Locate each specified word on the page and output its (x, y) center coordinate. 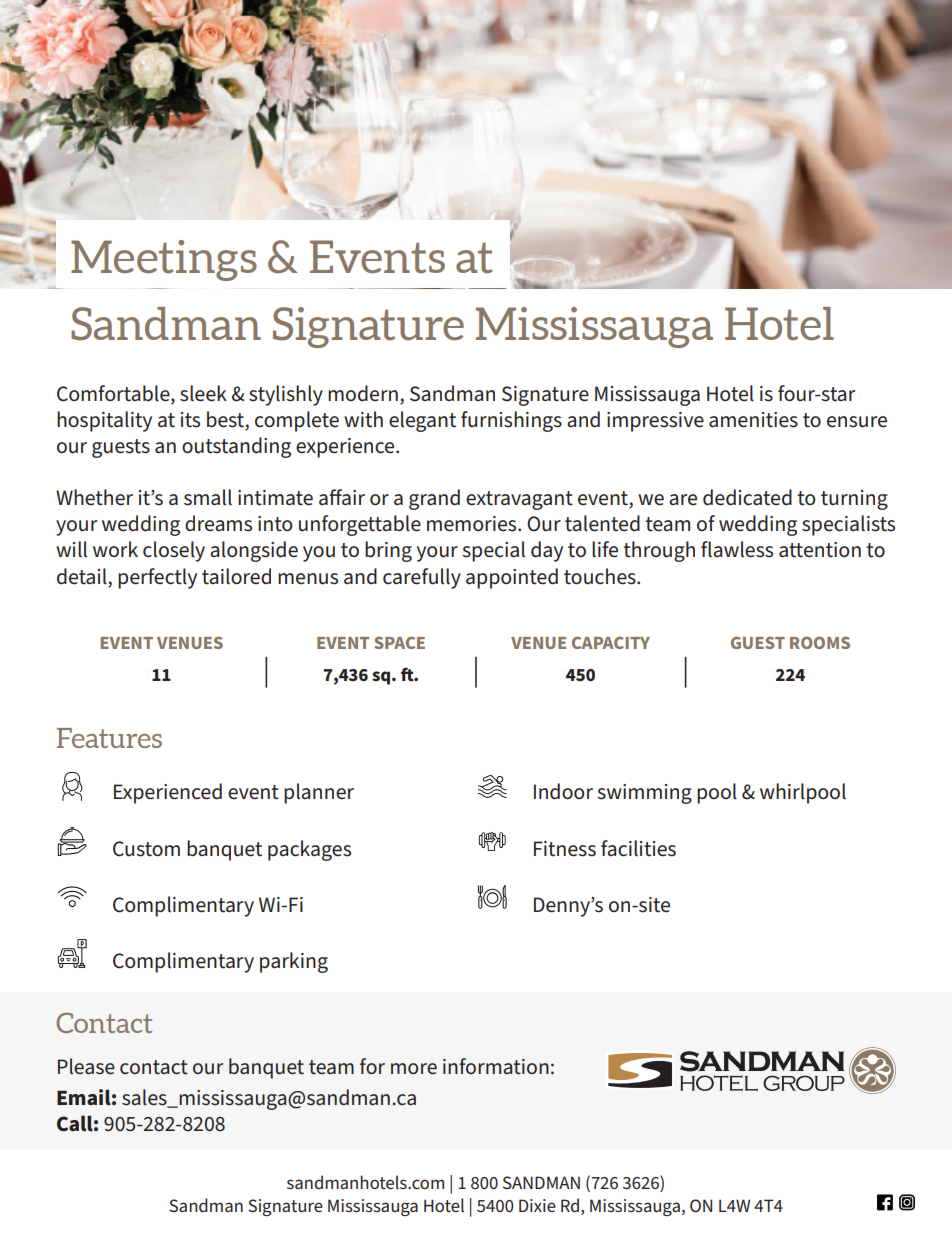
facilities (638, 848)
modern (363, 393)
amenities (753, 420)
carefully (422, 578)
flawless (737, 549)
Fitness (565, 849)
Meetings (164, 260)
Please (86, 1066)
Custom (146, 849)
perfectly (157, 578)
